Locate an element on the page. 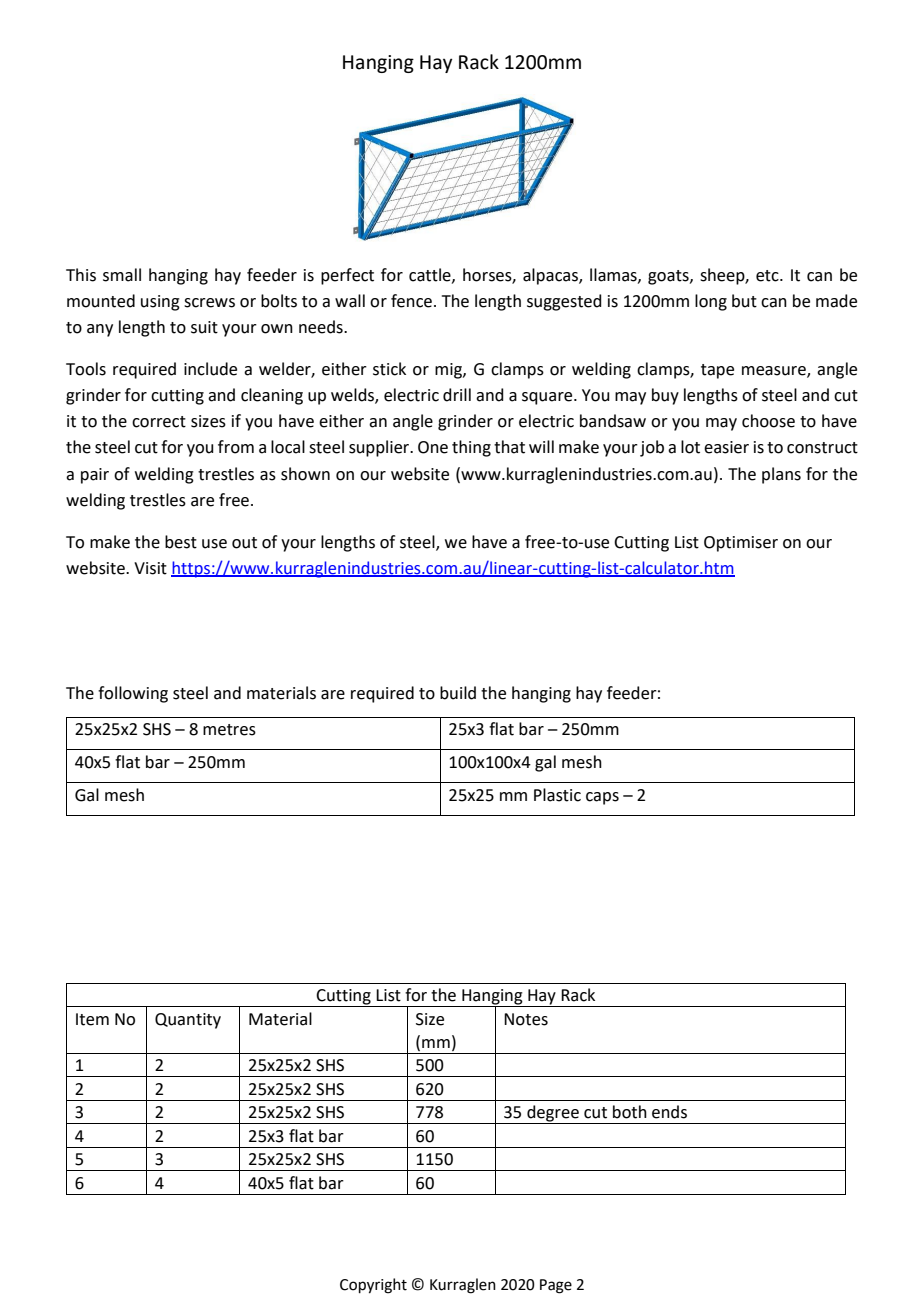 The width and height of the document is (924, 1308). Page is located at coordinates (556, 1286).
